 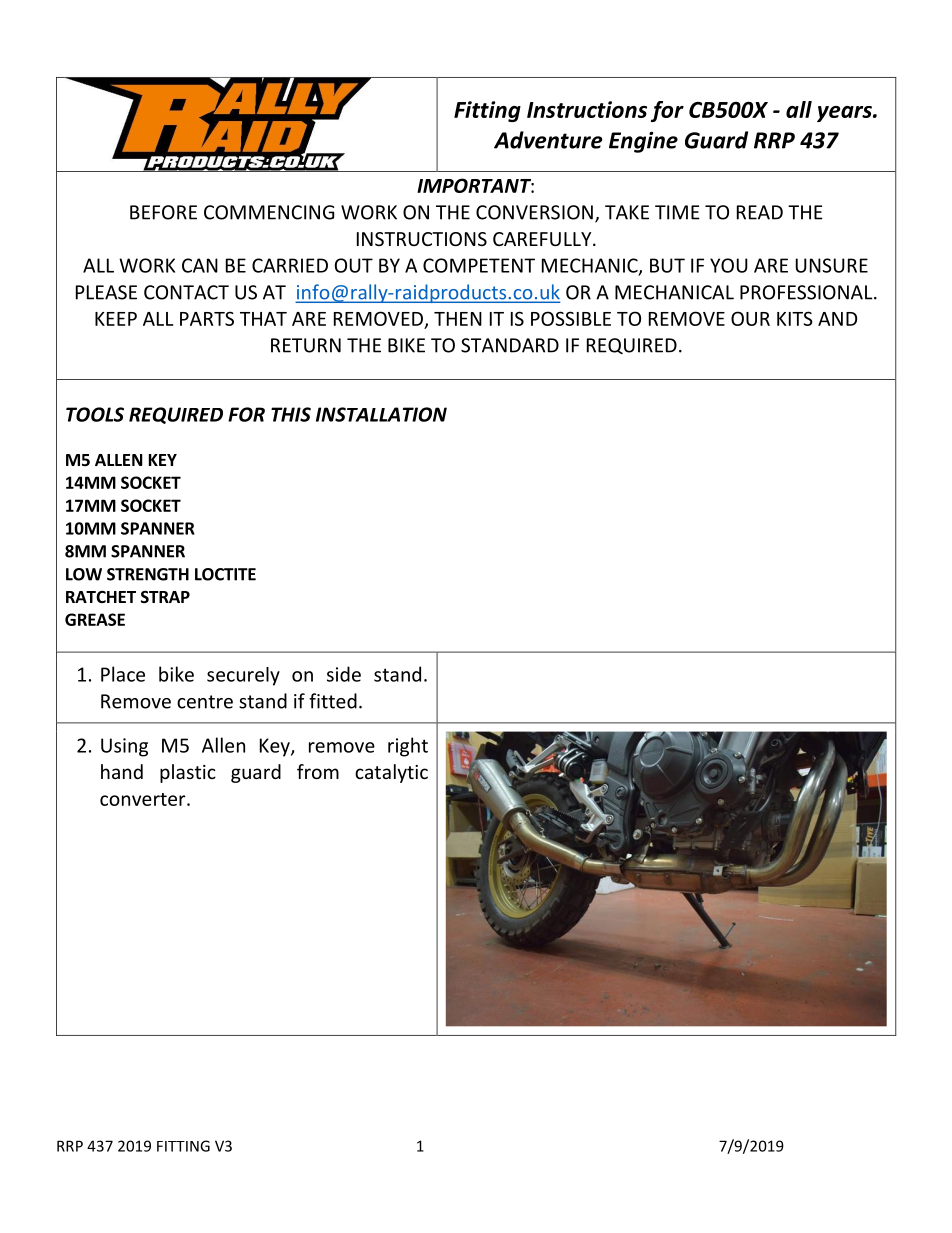 What do you see at coordinates (225, 574) in the page?
I see `LOCTITE` at bounding box center [225, 574].
